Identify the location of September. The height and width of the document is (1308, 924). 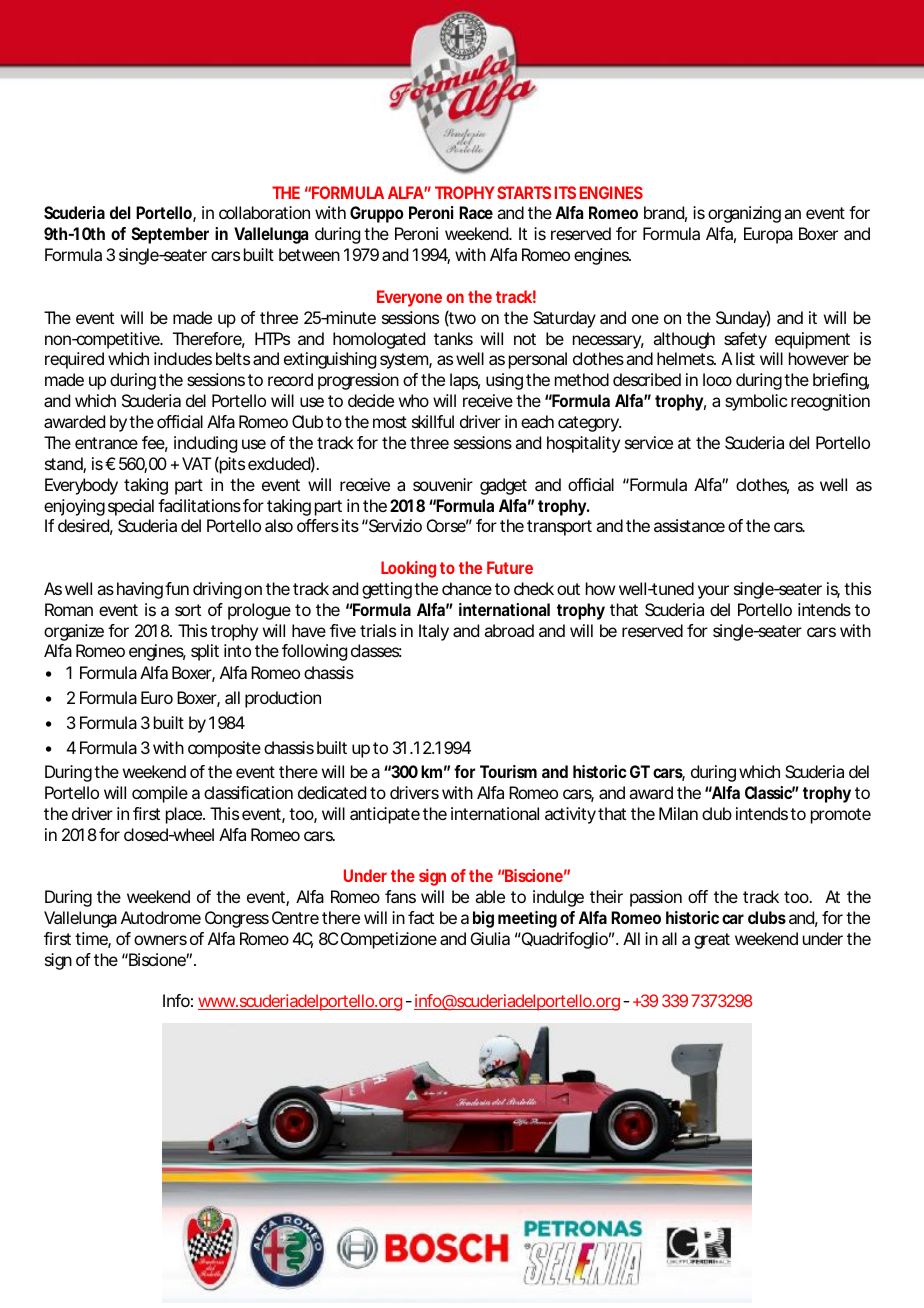
(170, 235).
